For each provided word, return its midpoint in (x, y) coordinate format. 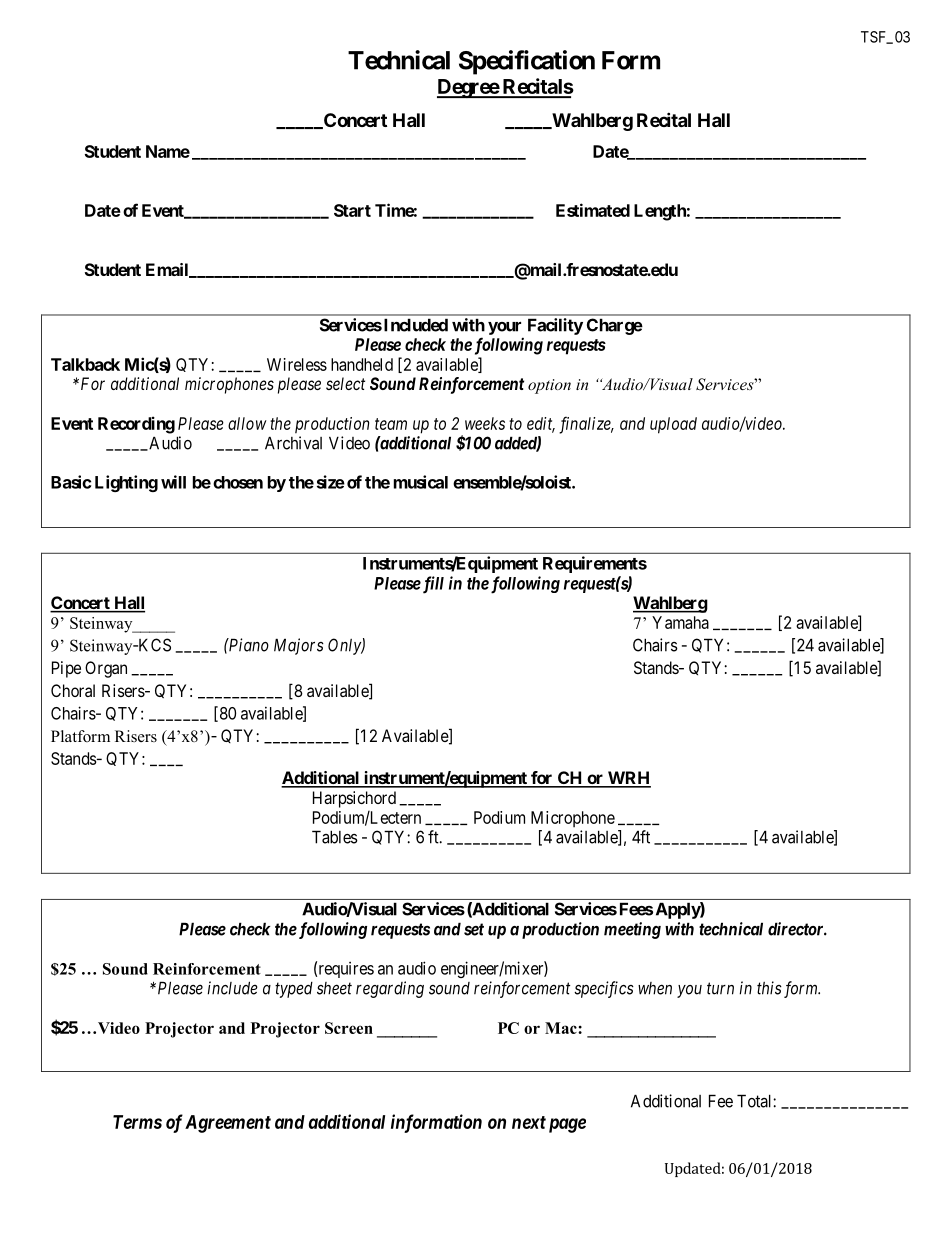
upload (673, 425)
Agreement (228, 1124)
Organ (106, 669)
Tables (335, 837)
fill (432, 585)
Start (352, 210)
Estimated (593, 210)
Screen (349, 1028)
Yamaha (680, 622)
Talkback (85, 364)
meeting (632, 930)
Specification (527, 62)
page (567, 1125)
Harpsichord (354, 799)
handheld (362, 364)
